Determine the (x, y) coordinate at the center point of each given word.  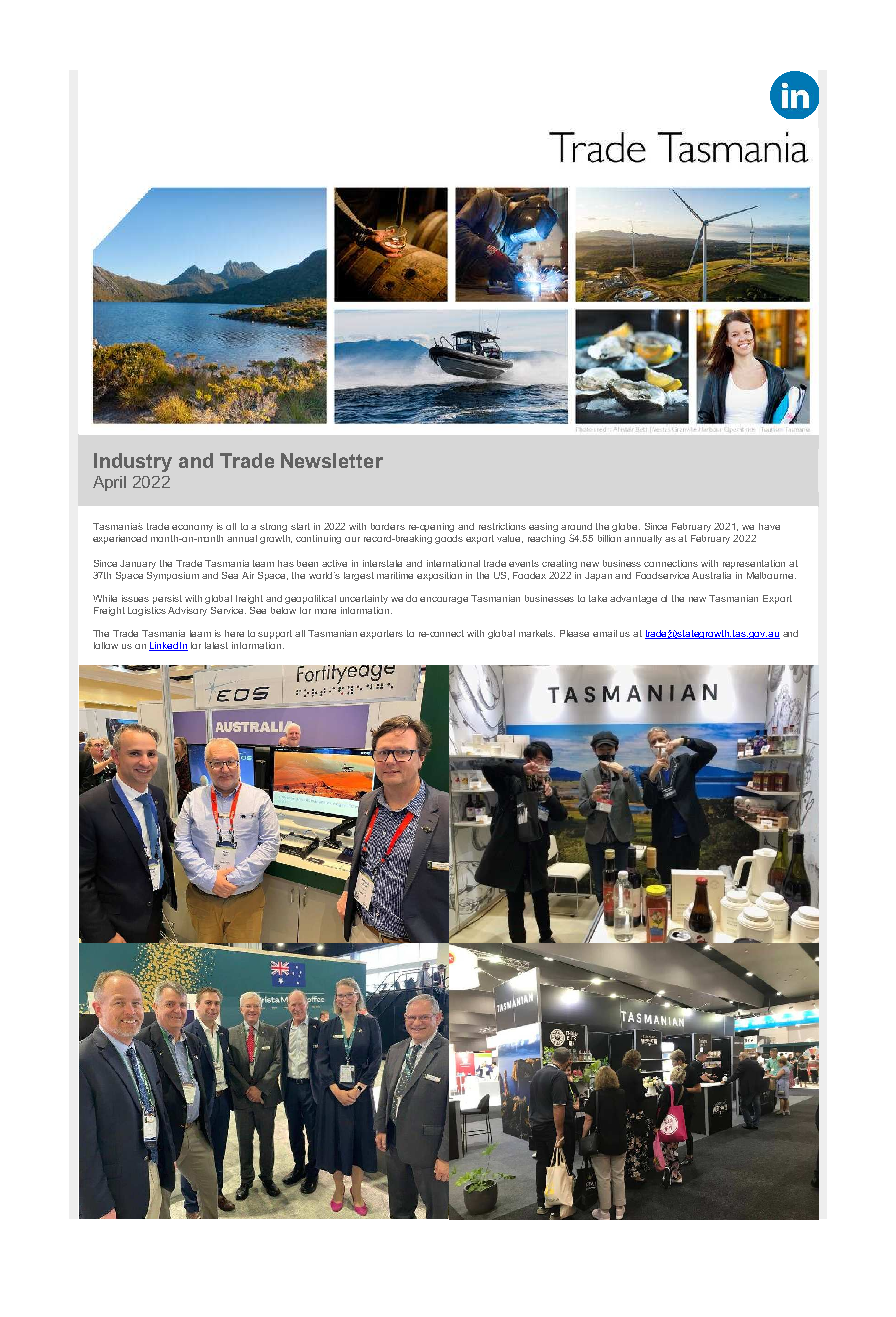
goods (449, 539)
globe (626, 527)
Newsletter (332, 460)
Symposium (173, 576)
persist (167, 599)
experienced (120, 539)
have (769, 526)
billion (609, 538)
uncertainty (364, 599)
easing (543, 527)
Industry (133, 462)
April (109, 483)
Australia (711, 575)
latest (216, 645)
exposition (439, 576)
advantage (633, 599)
